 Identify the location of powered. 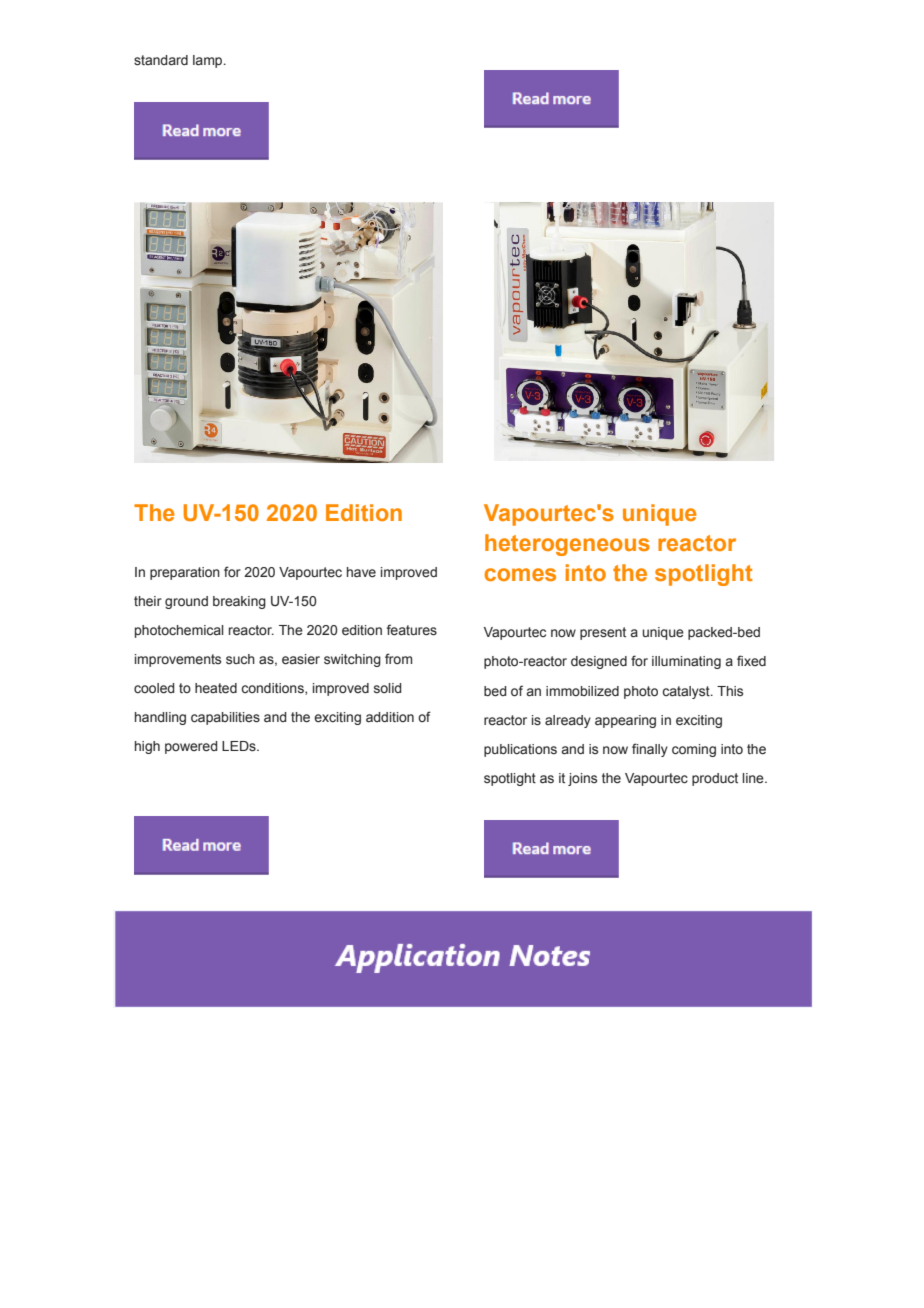
(191, 747).
